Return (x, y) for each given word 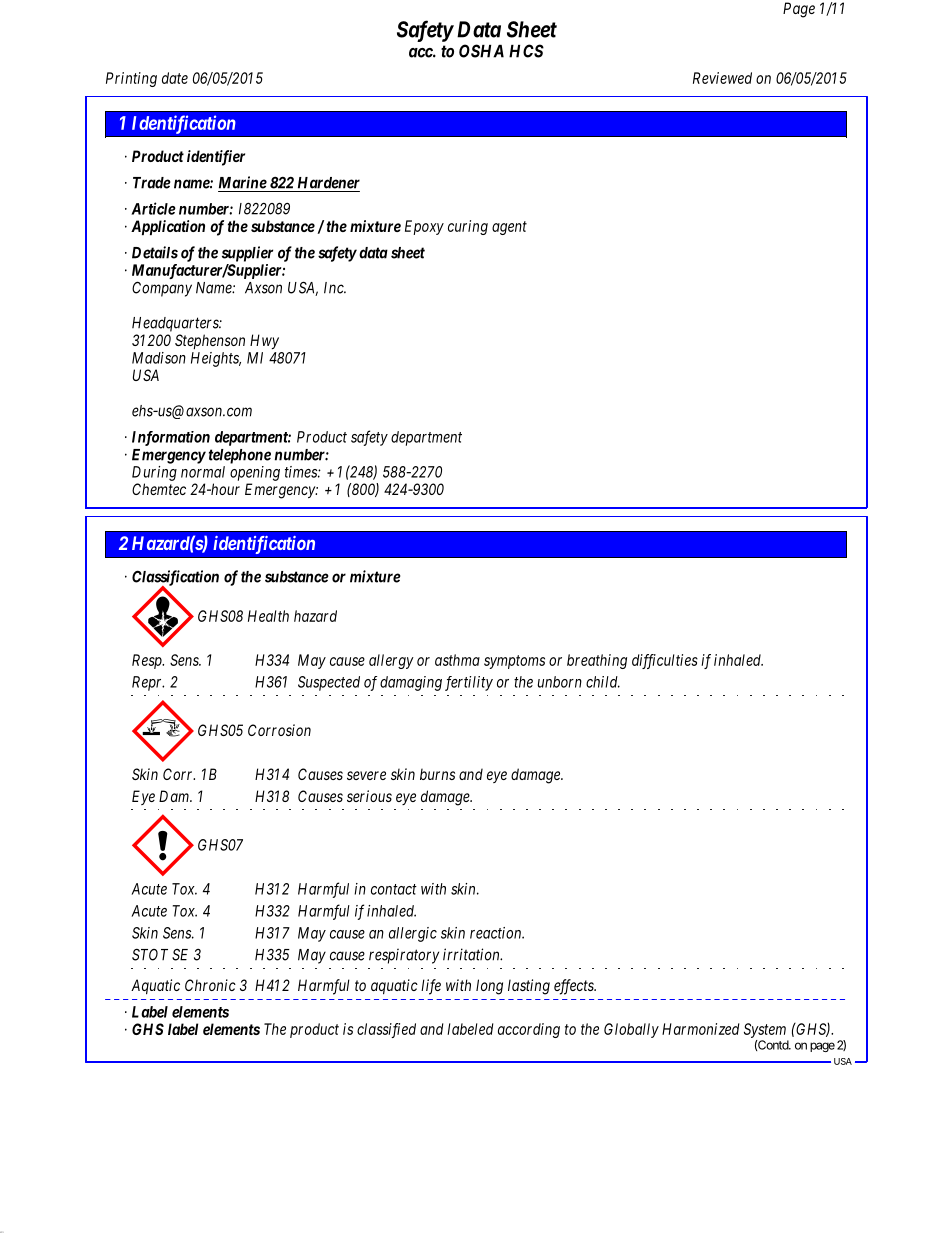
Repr (148, 683)
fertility (469, 683)
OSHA (481, 51)
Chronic (210, 985)
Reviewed (722, 78)
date (175, 78)
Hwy (264, 341)
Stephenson (210, 341)
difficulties (665, 661)
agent (509, 228)
